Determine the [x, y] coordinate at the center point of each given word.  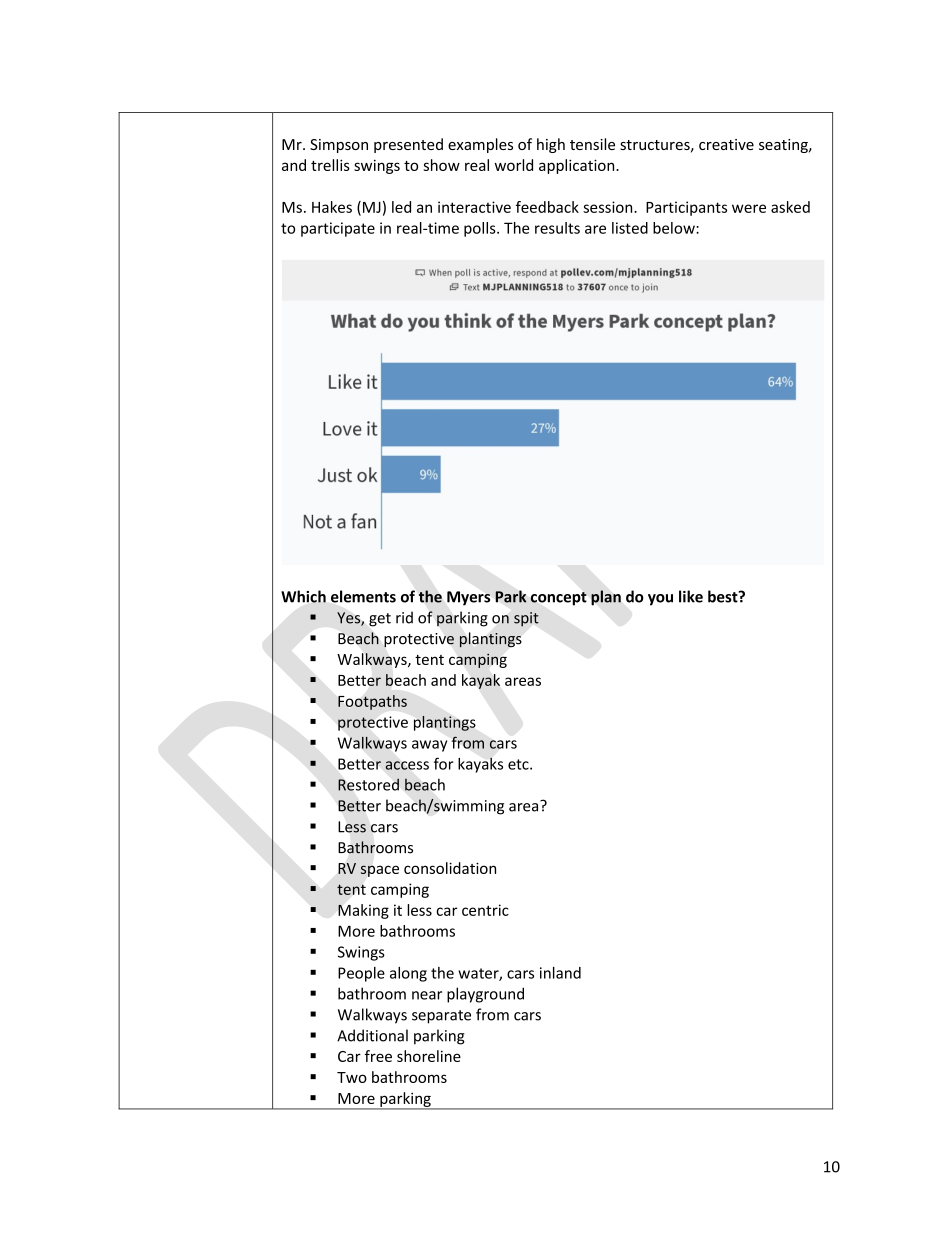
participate [338, 229]
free [378, 1056]
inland [560, 973]
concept [558, 599]
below [675, 228]
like [691, 596]
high [551, 145]
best [724, 596]
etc [519, 764]
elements [363, 596]
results [557, 228]
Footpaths [372, 702]
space [379, 871]
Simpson [339, 146]
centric [485, 910]
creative [726, 144]
